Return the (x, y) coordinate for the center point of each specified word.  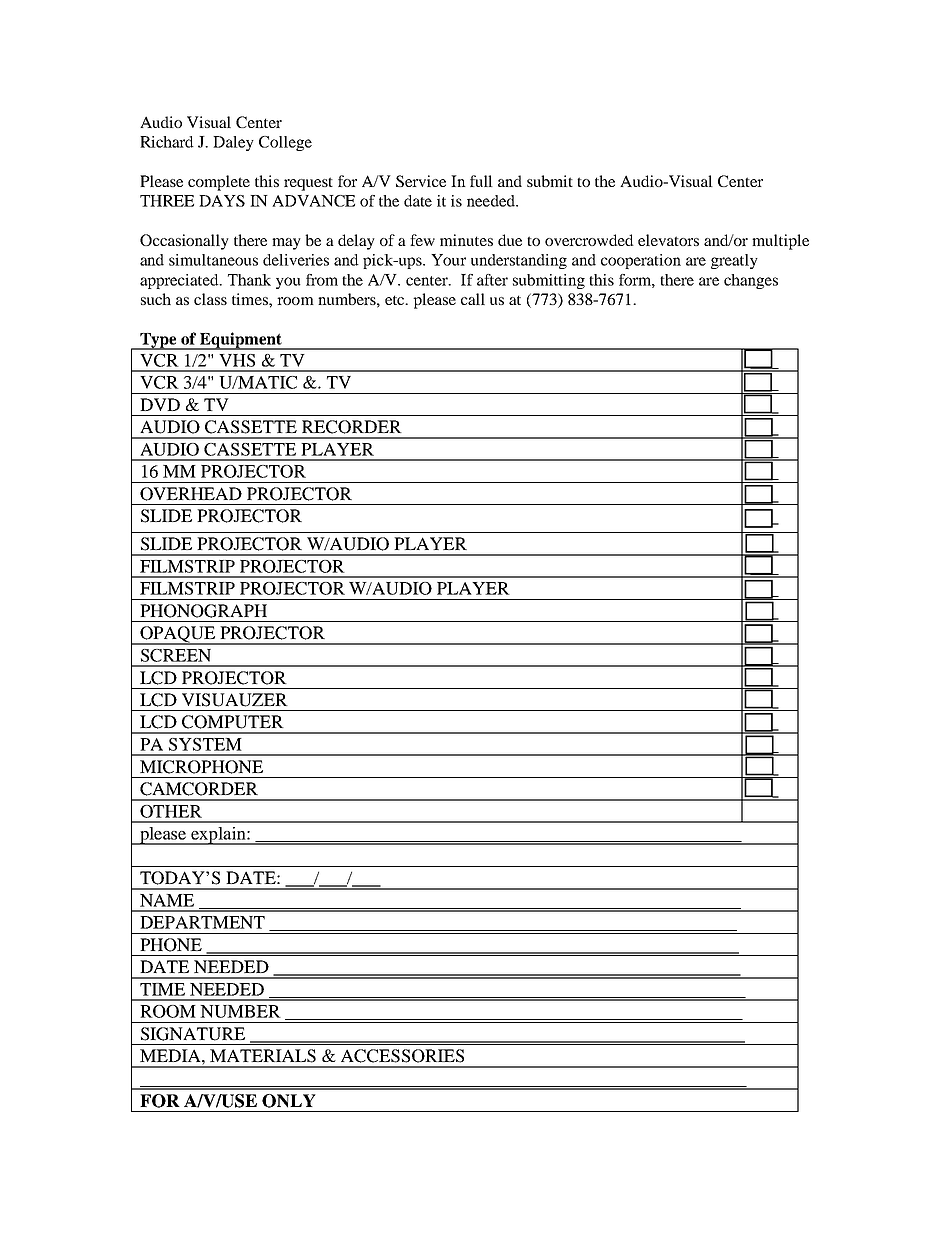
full (481, 181)
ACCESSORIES (402, 1056)
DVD (160, 404)
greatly (734, 261)
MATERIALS (263, 1056)
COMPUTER (232, 722)
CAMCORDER (199, 789)
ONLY (288, 1101)
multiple (780, 242)
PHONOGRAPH (204, 611)
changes (751, 281)
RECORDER (351, 427)
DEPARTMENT (202, 922)
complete (219, 183)
